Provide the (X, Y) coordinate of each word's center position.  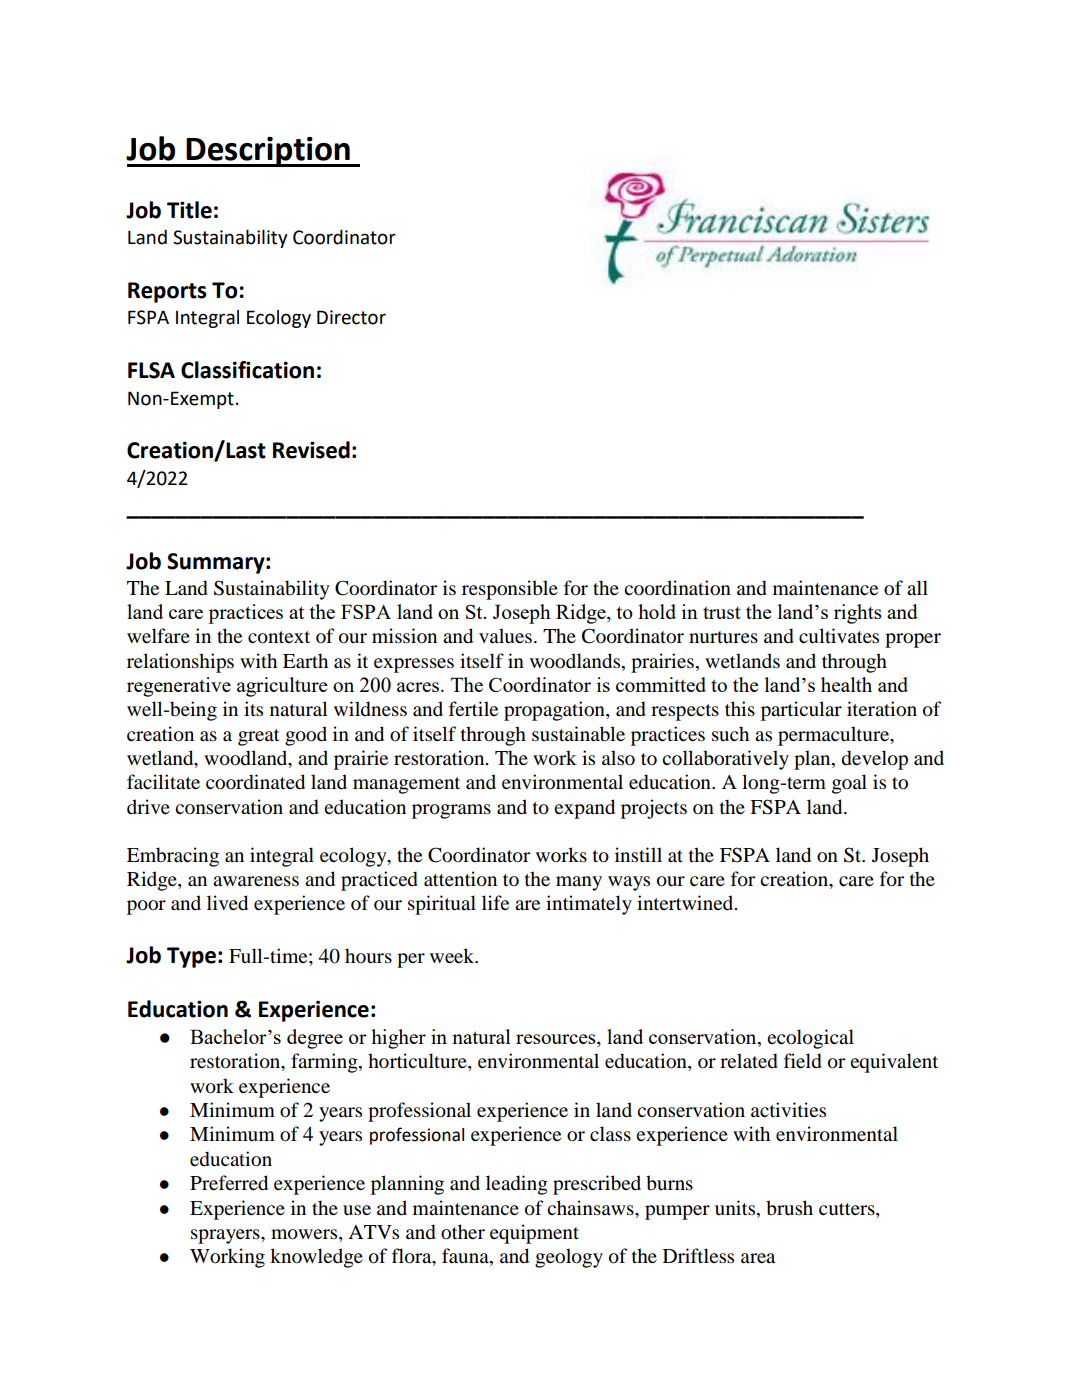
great (259, 737)
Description (268, 152)
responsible (510, 590)
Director (351, 317)
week (453, 956)
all (917, 588)
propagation (555, 711)
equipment (534, 1234)
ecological (810, 1039)
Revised (311, 450)
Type (191, 957)
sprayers (226, 1236)
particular (801, 711)
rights (858, 614)
